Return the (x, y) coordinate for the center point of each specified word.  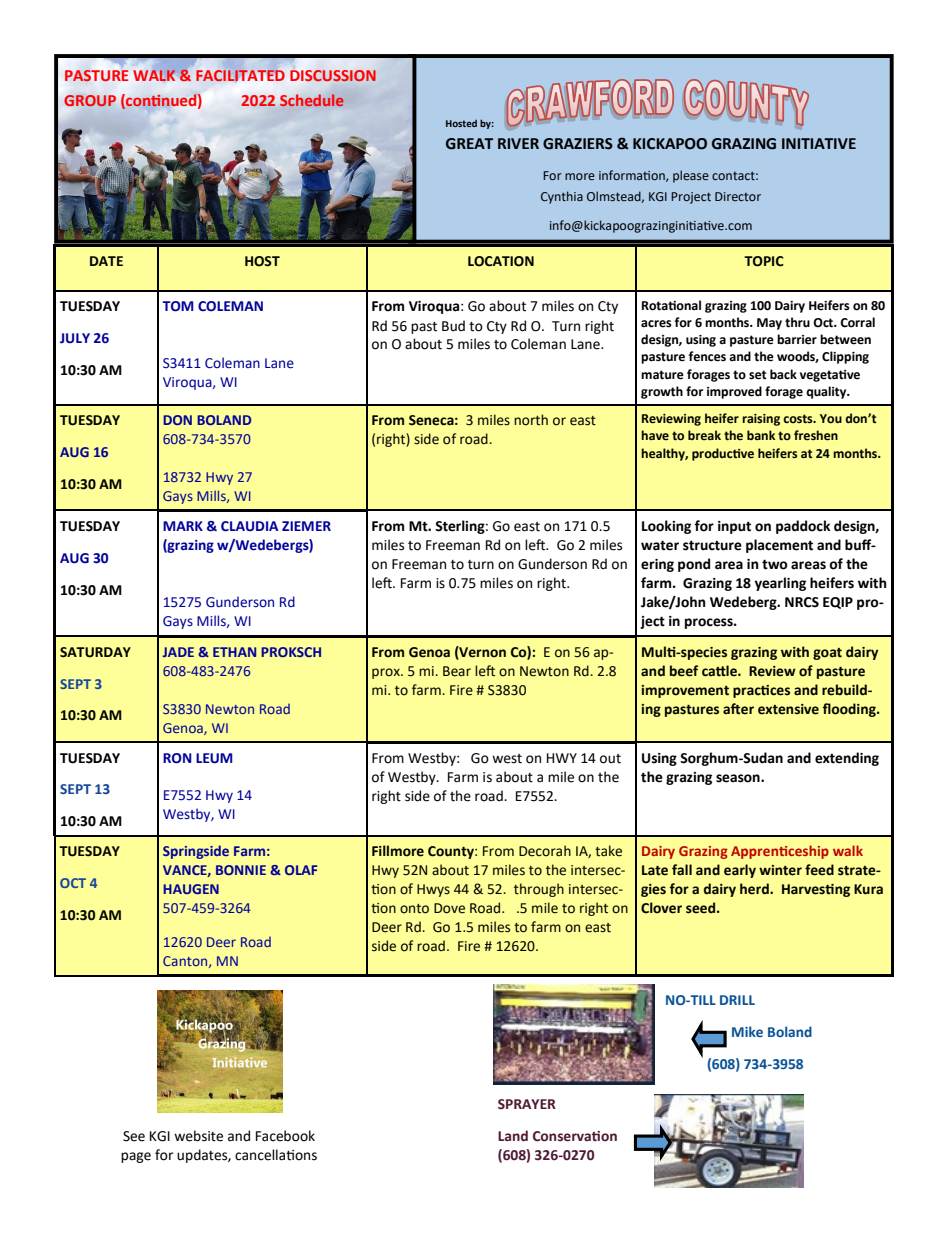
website (198, 1136)
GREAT (469, 144)
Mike (747, 1031)
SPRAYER (527, 1104)
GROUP (90, 101)
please (691, 176)
